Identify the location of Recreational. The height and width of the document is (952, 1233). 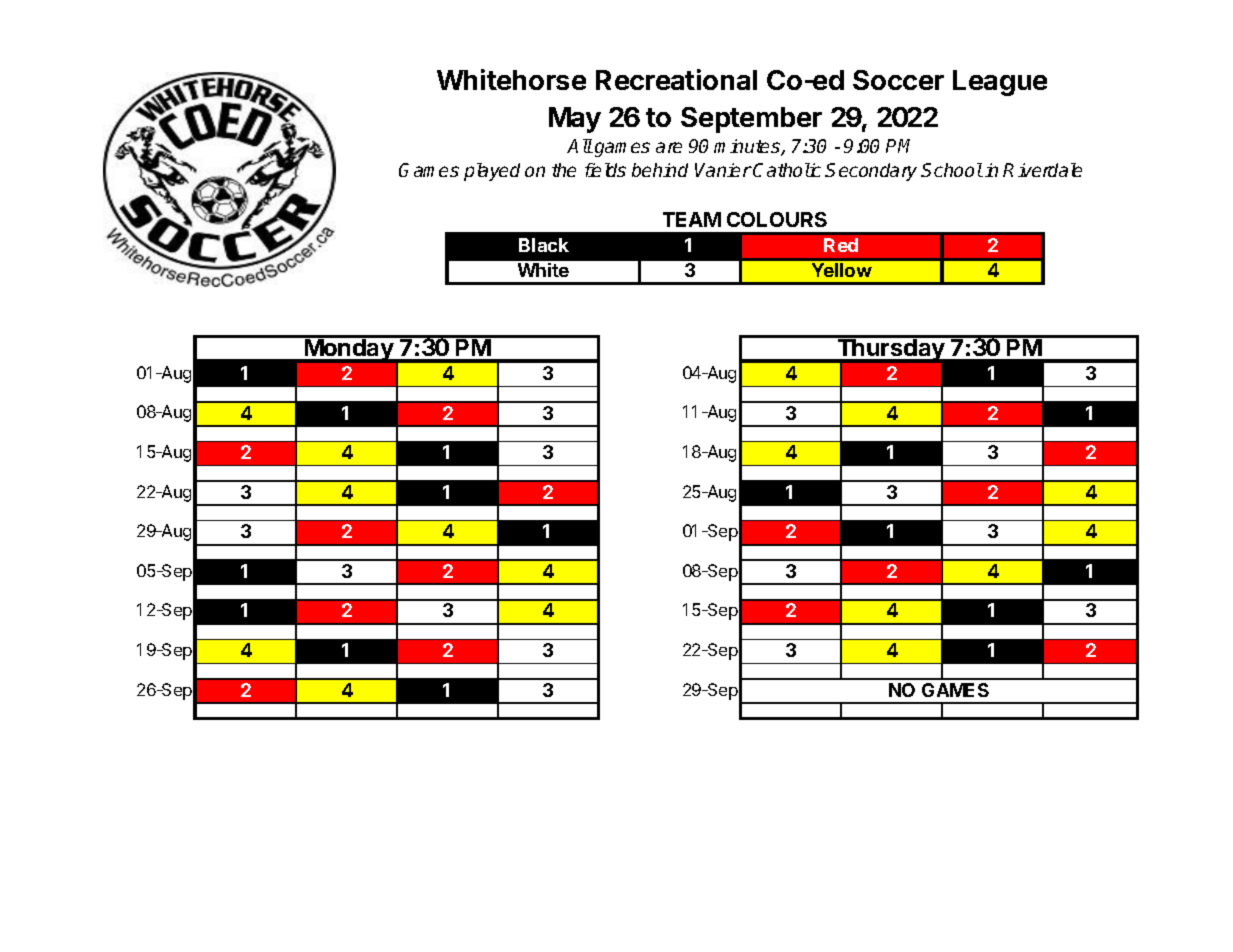
(676, 79).
